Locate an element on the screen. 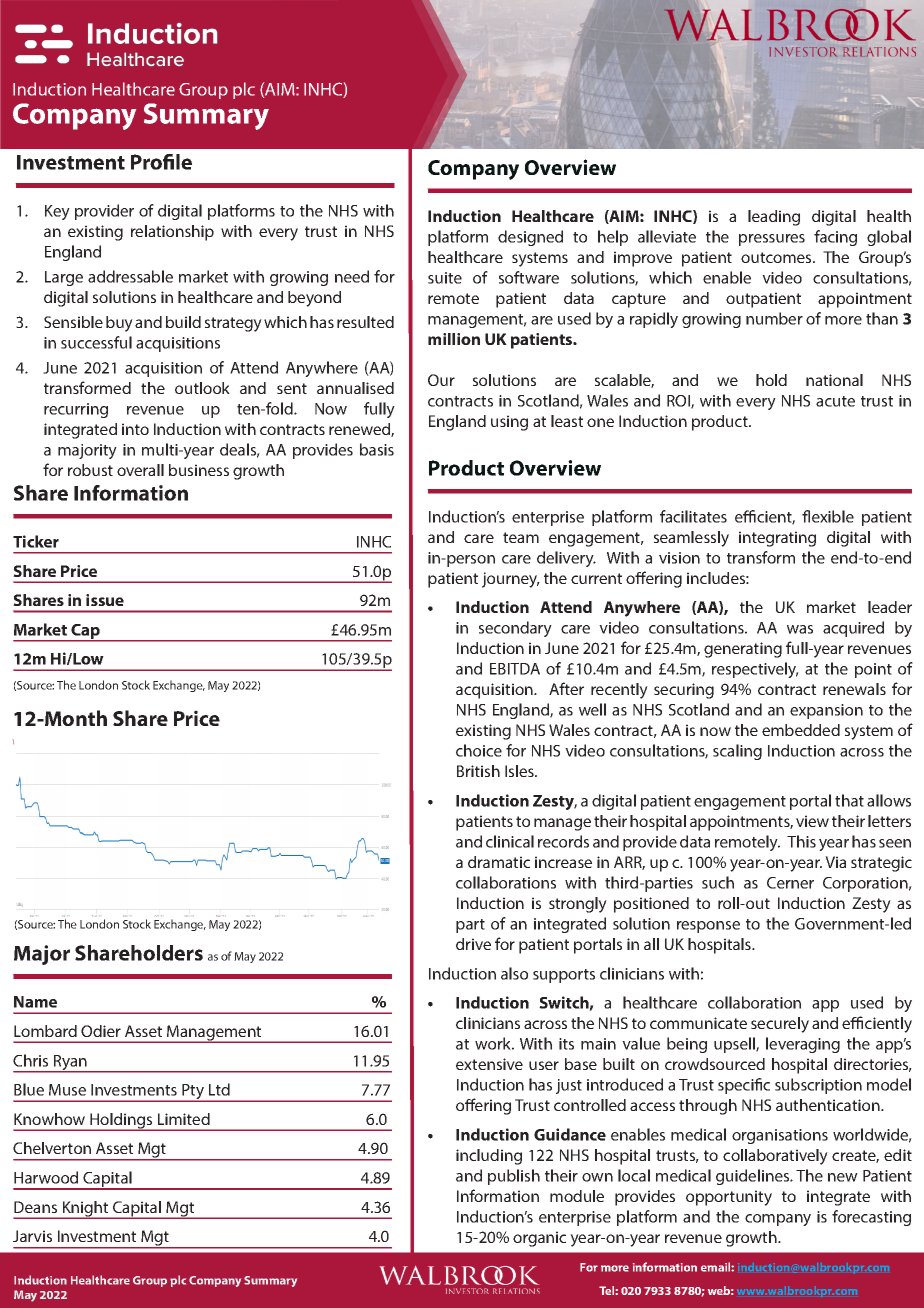  designed is located at coordinates (530, 238).
